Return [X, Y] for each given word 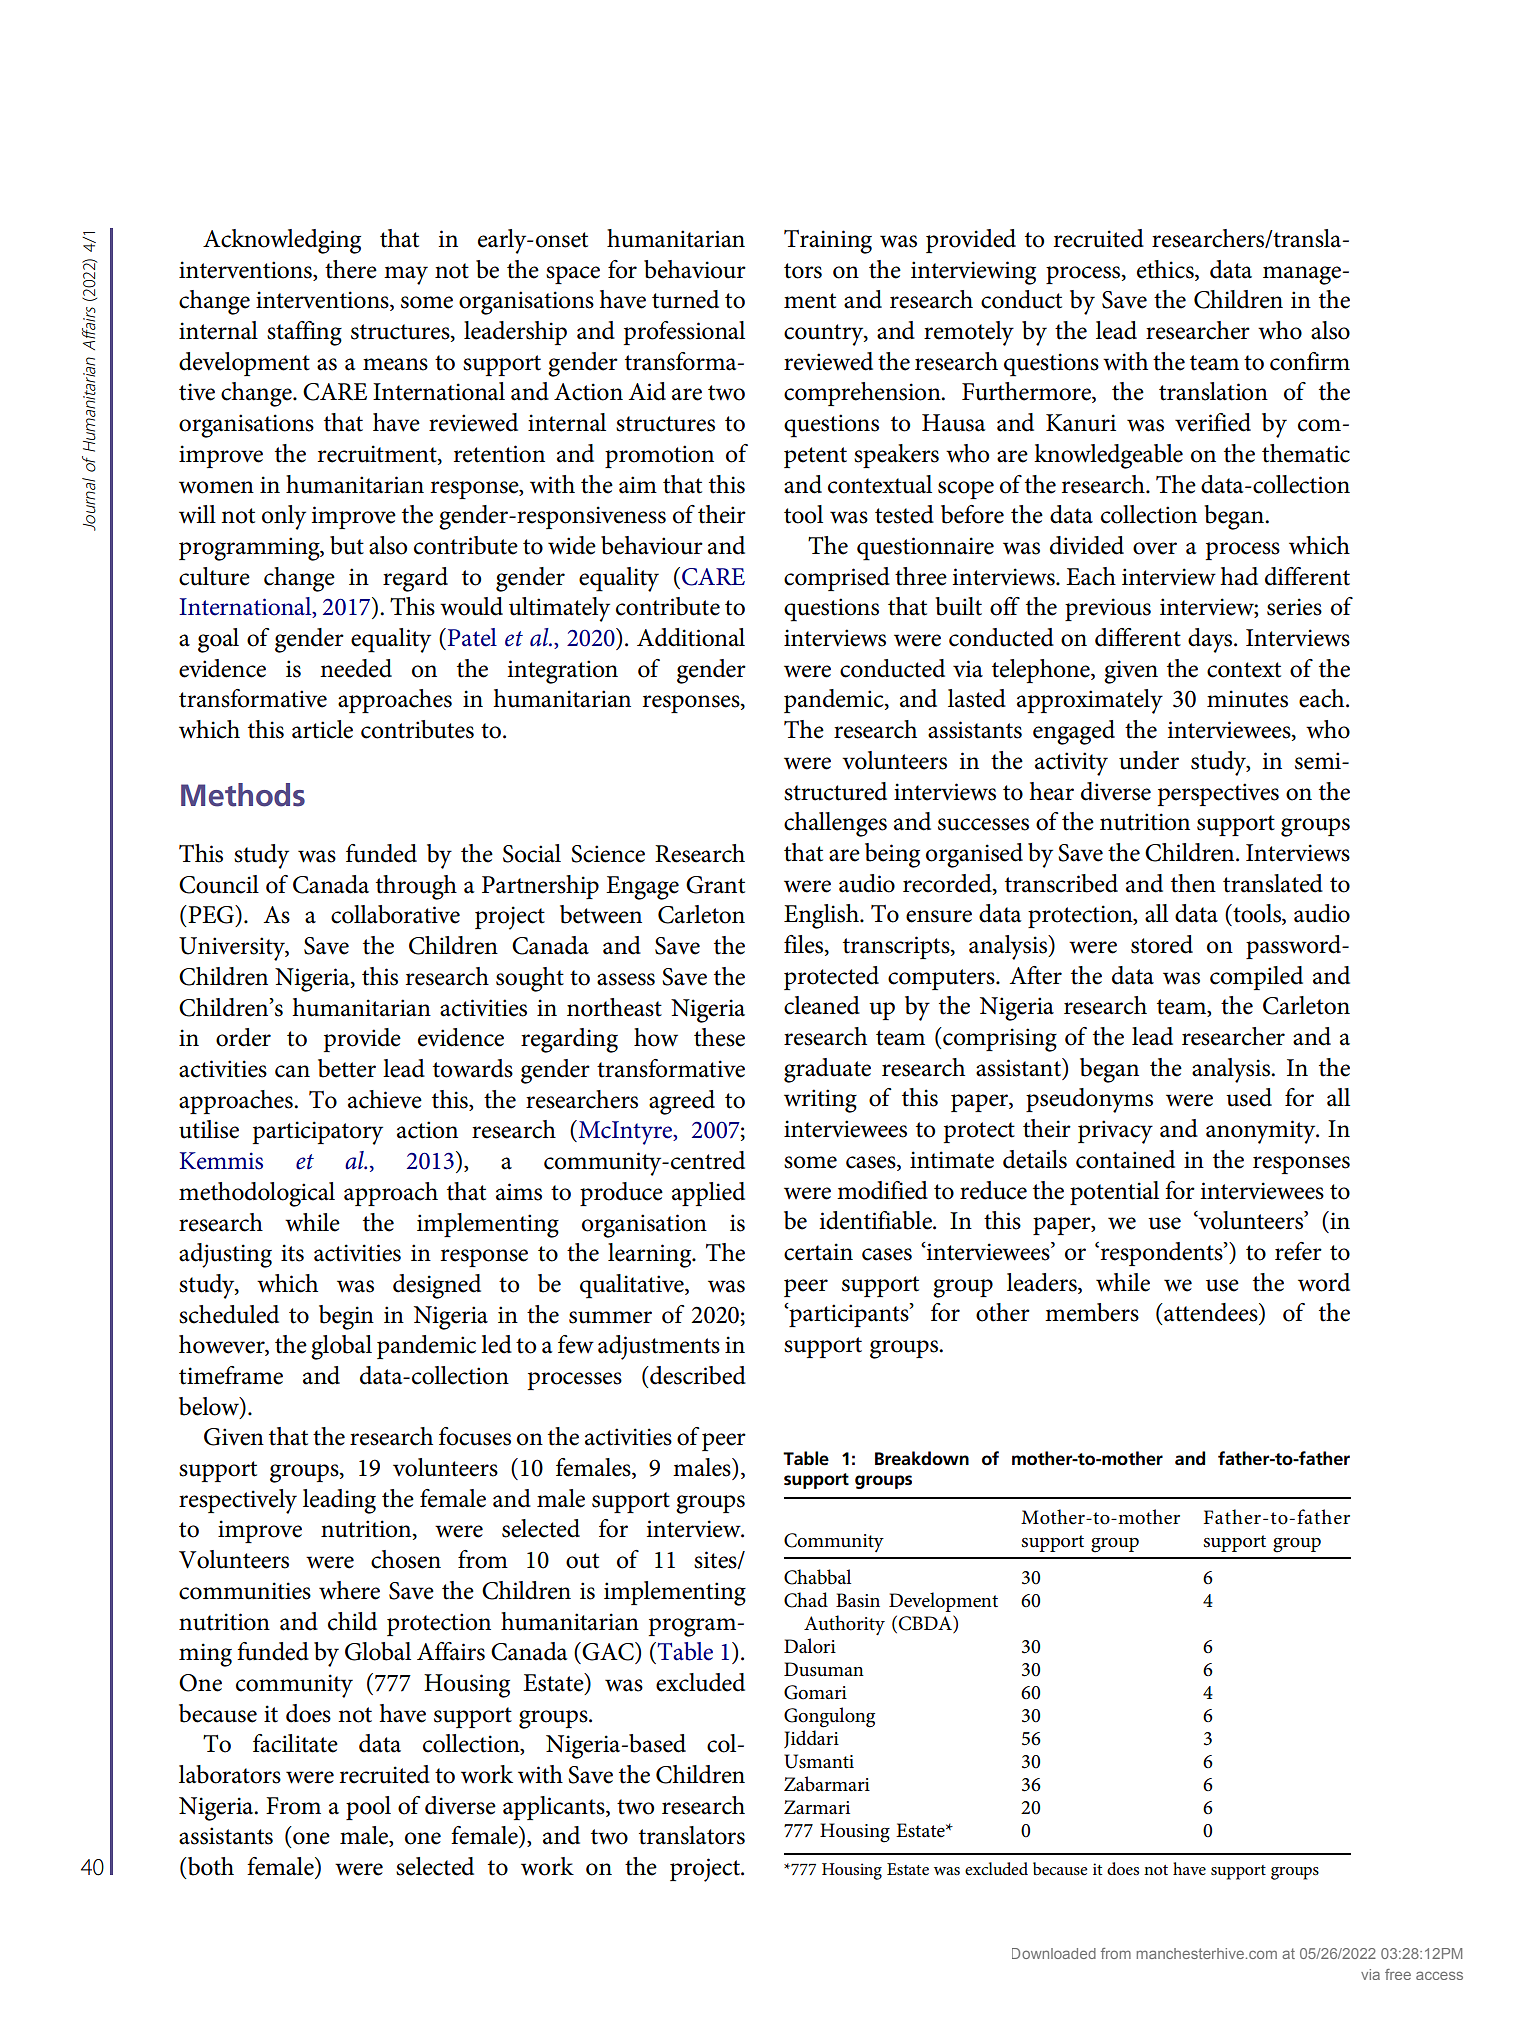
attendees [1211, 1312]
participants [849, 1315]
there [351, 269]
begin [346, 1317]
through [416, 887]
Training [828, 242]
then [1193, 883]
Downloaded [1054, 1953]
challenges [835, 824]
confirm [1310, 361]
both [209, 1867]
